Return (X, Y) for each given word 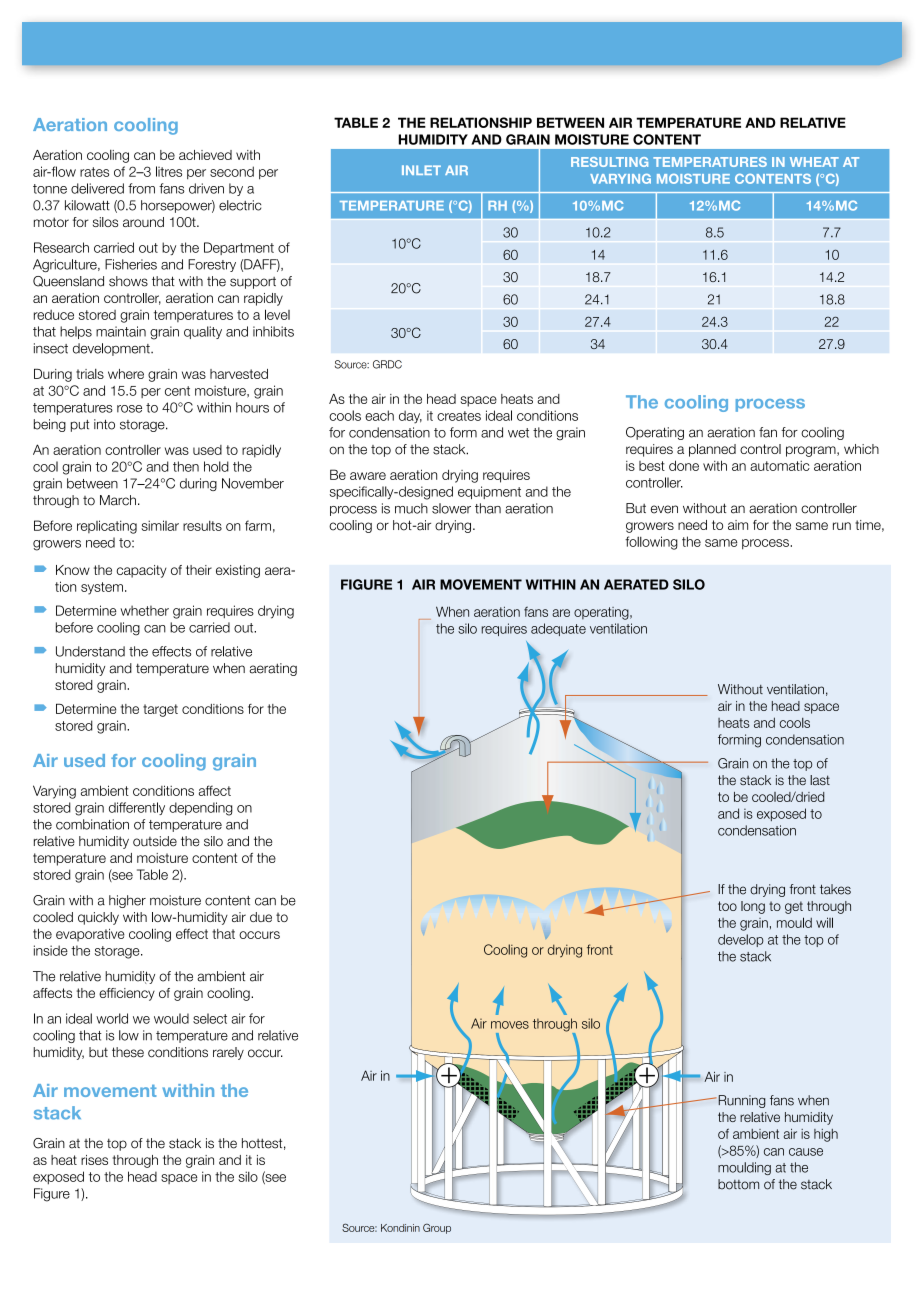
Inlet (421, 170)
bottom (738, 1184)
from (141, 188)
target (160, 710)
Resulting (609, 162)
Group (437, 1228)
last (820, 780)
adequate (558, 629)
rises (94, 1160)
